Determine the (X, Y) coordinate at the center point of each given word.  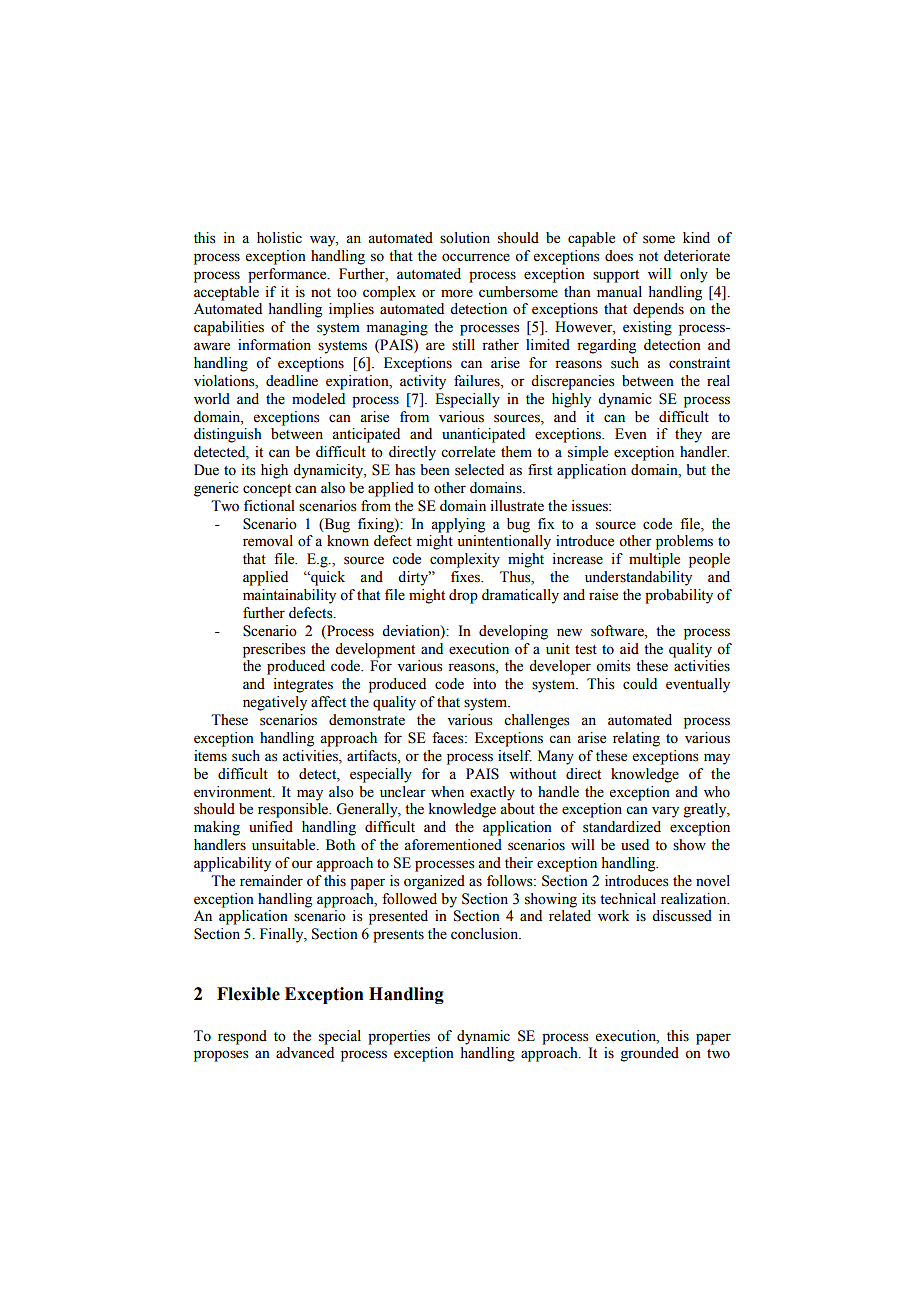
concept (267, 490)
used (635, 845)
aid (629, 648)
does (619, 256)
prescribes (274, 650)
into (484, 684)
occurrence (476, 257)
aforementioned (453, 845)
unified (271, 827)
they (688, 435)
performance (288, 275)
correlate (468, 452)
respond (242, 1037)
